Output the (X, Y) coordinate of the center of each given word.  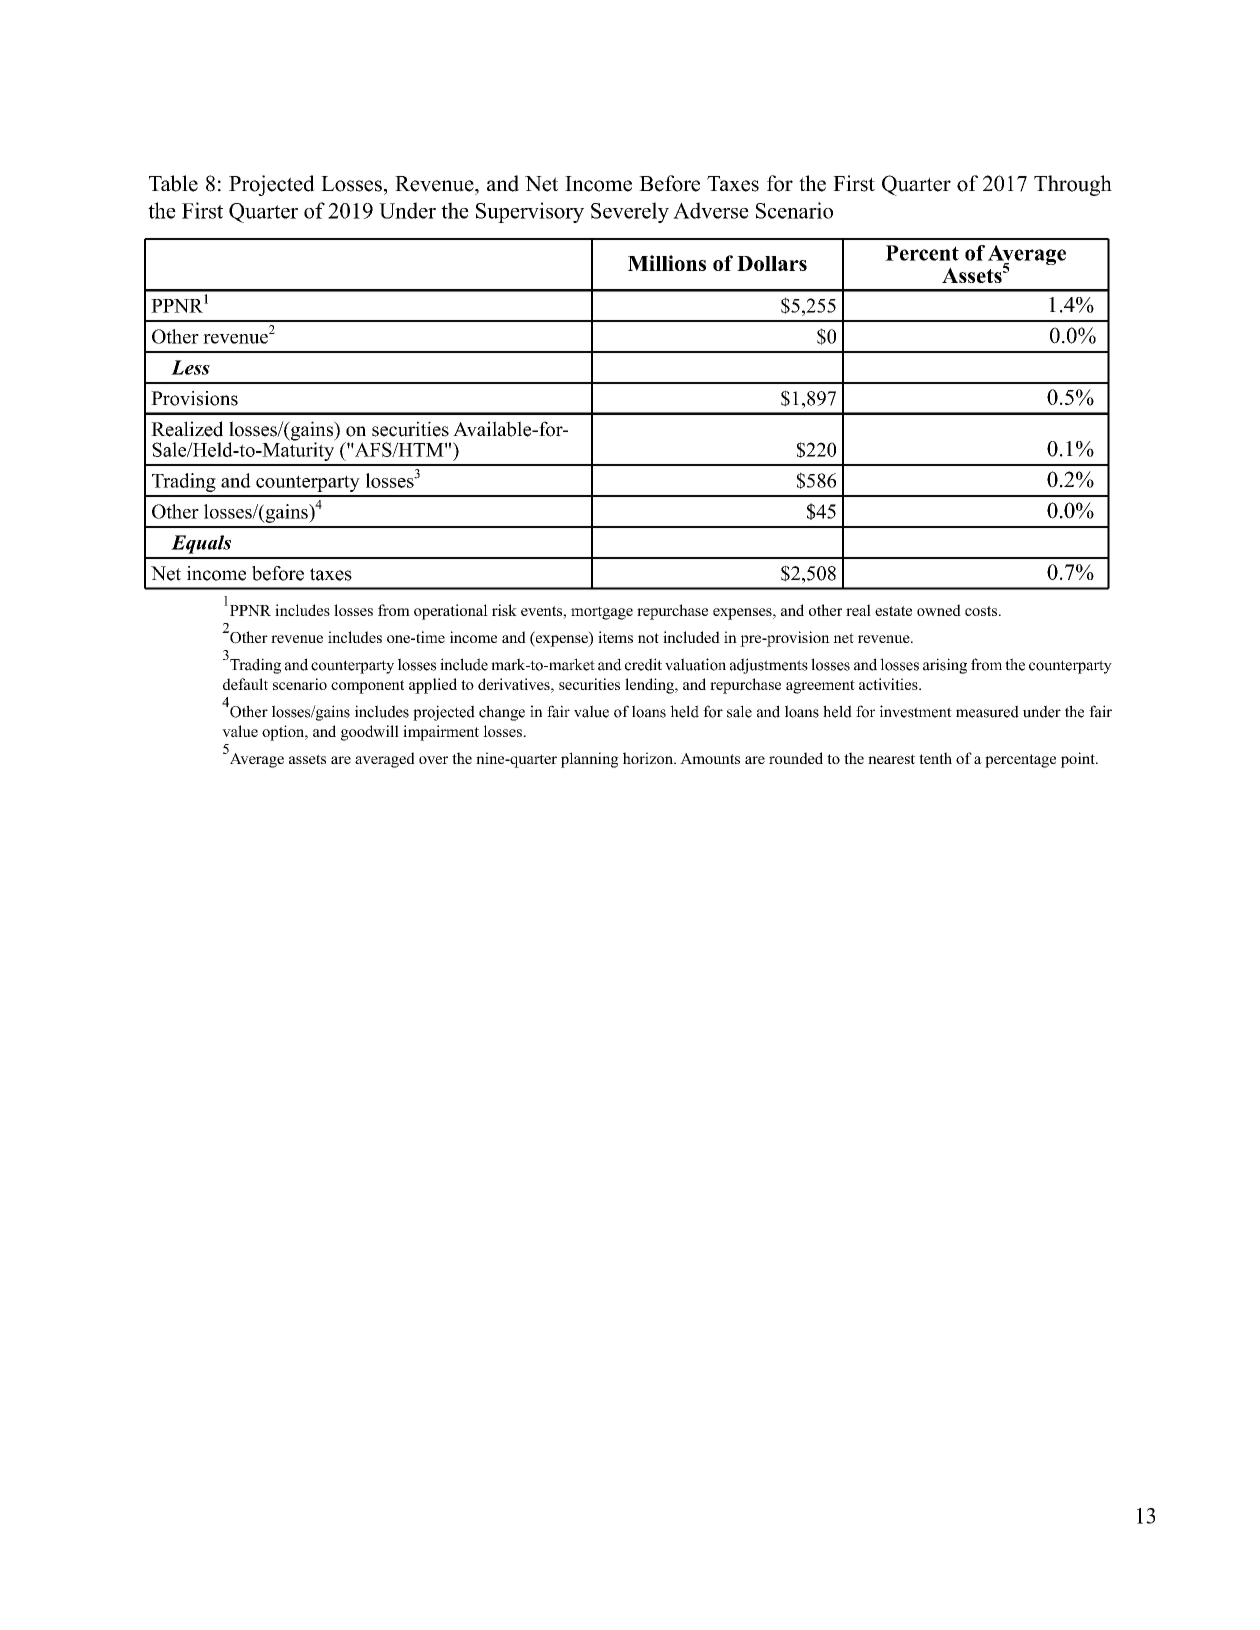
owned (939, 610)
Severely (630, 212)
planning (590, 760)
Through (1073, 185)
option (284, 733)
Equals (201, 544)
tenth (935, 758)
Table (173, 183)
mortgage (602, 613)
